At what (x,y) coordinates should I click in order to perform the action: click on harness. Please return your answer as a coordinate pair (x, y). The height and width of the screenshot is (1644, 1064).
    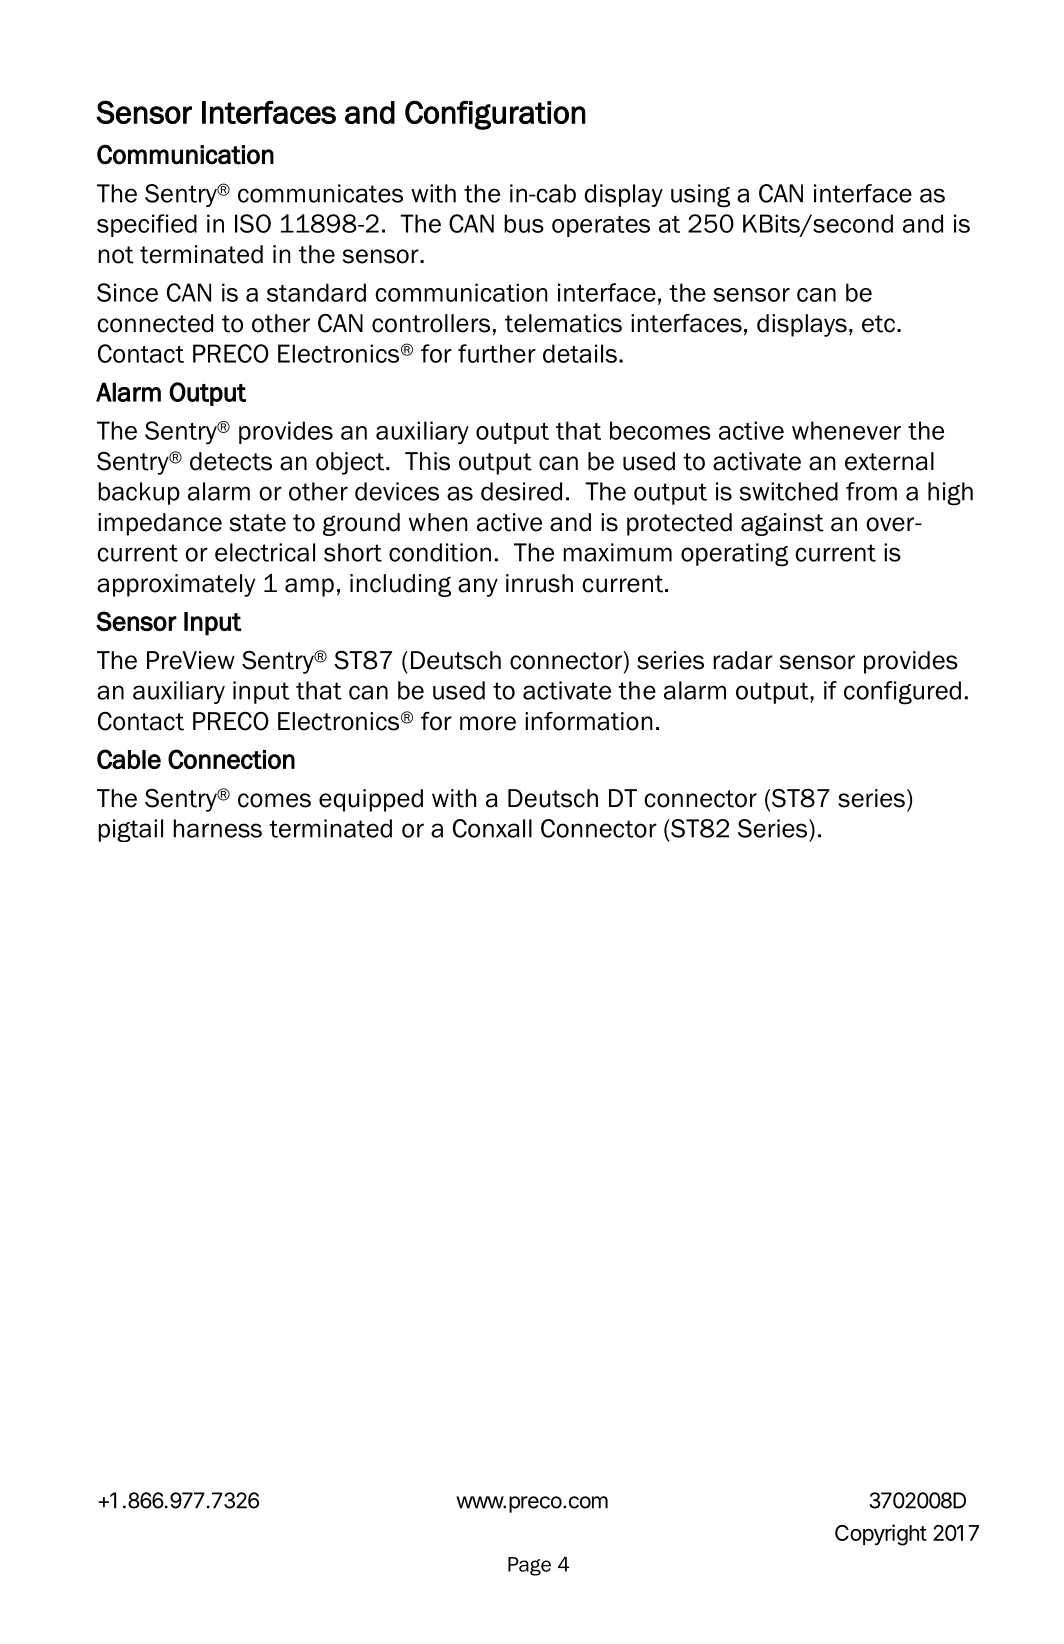
    Looking at the image, I should click on (217, 828).
